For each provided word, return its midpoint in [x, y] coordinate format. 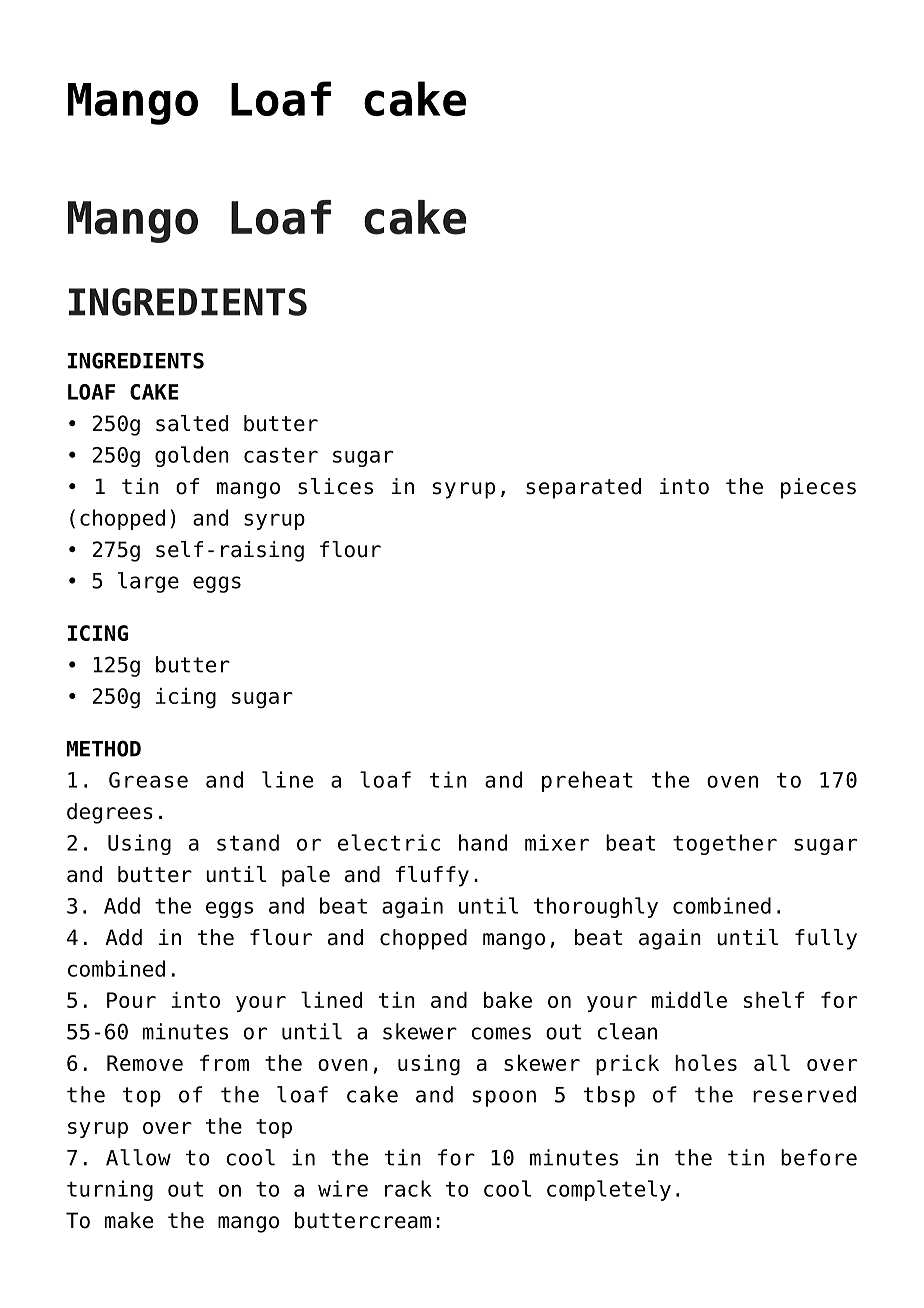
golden [192, 456]
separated [583, 488]
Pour [131, 1000]
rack [408, 1188]
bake [508, 1000]
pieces [818, 488]
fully [826, 939]
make [129, 1220]
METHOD [104, 748]
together [725, 844]
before [819, 1157]
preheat [587, 781]
